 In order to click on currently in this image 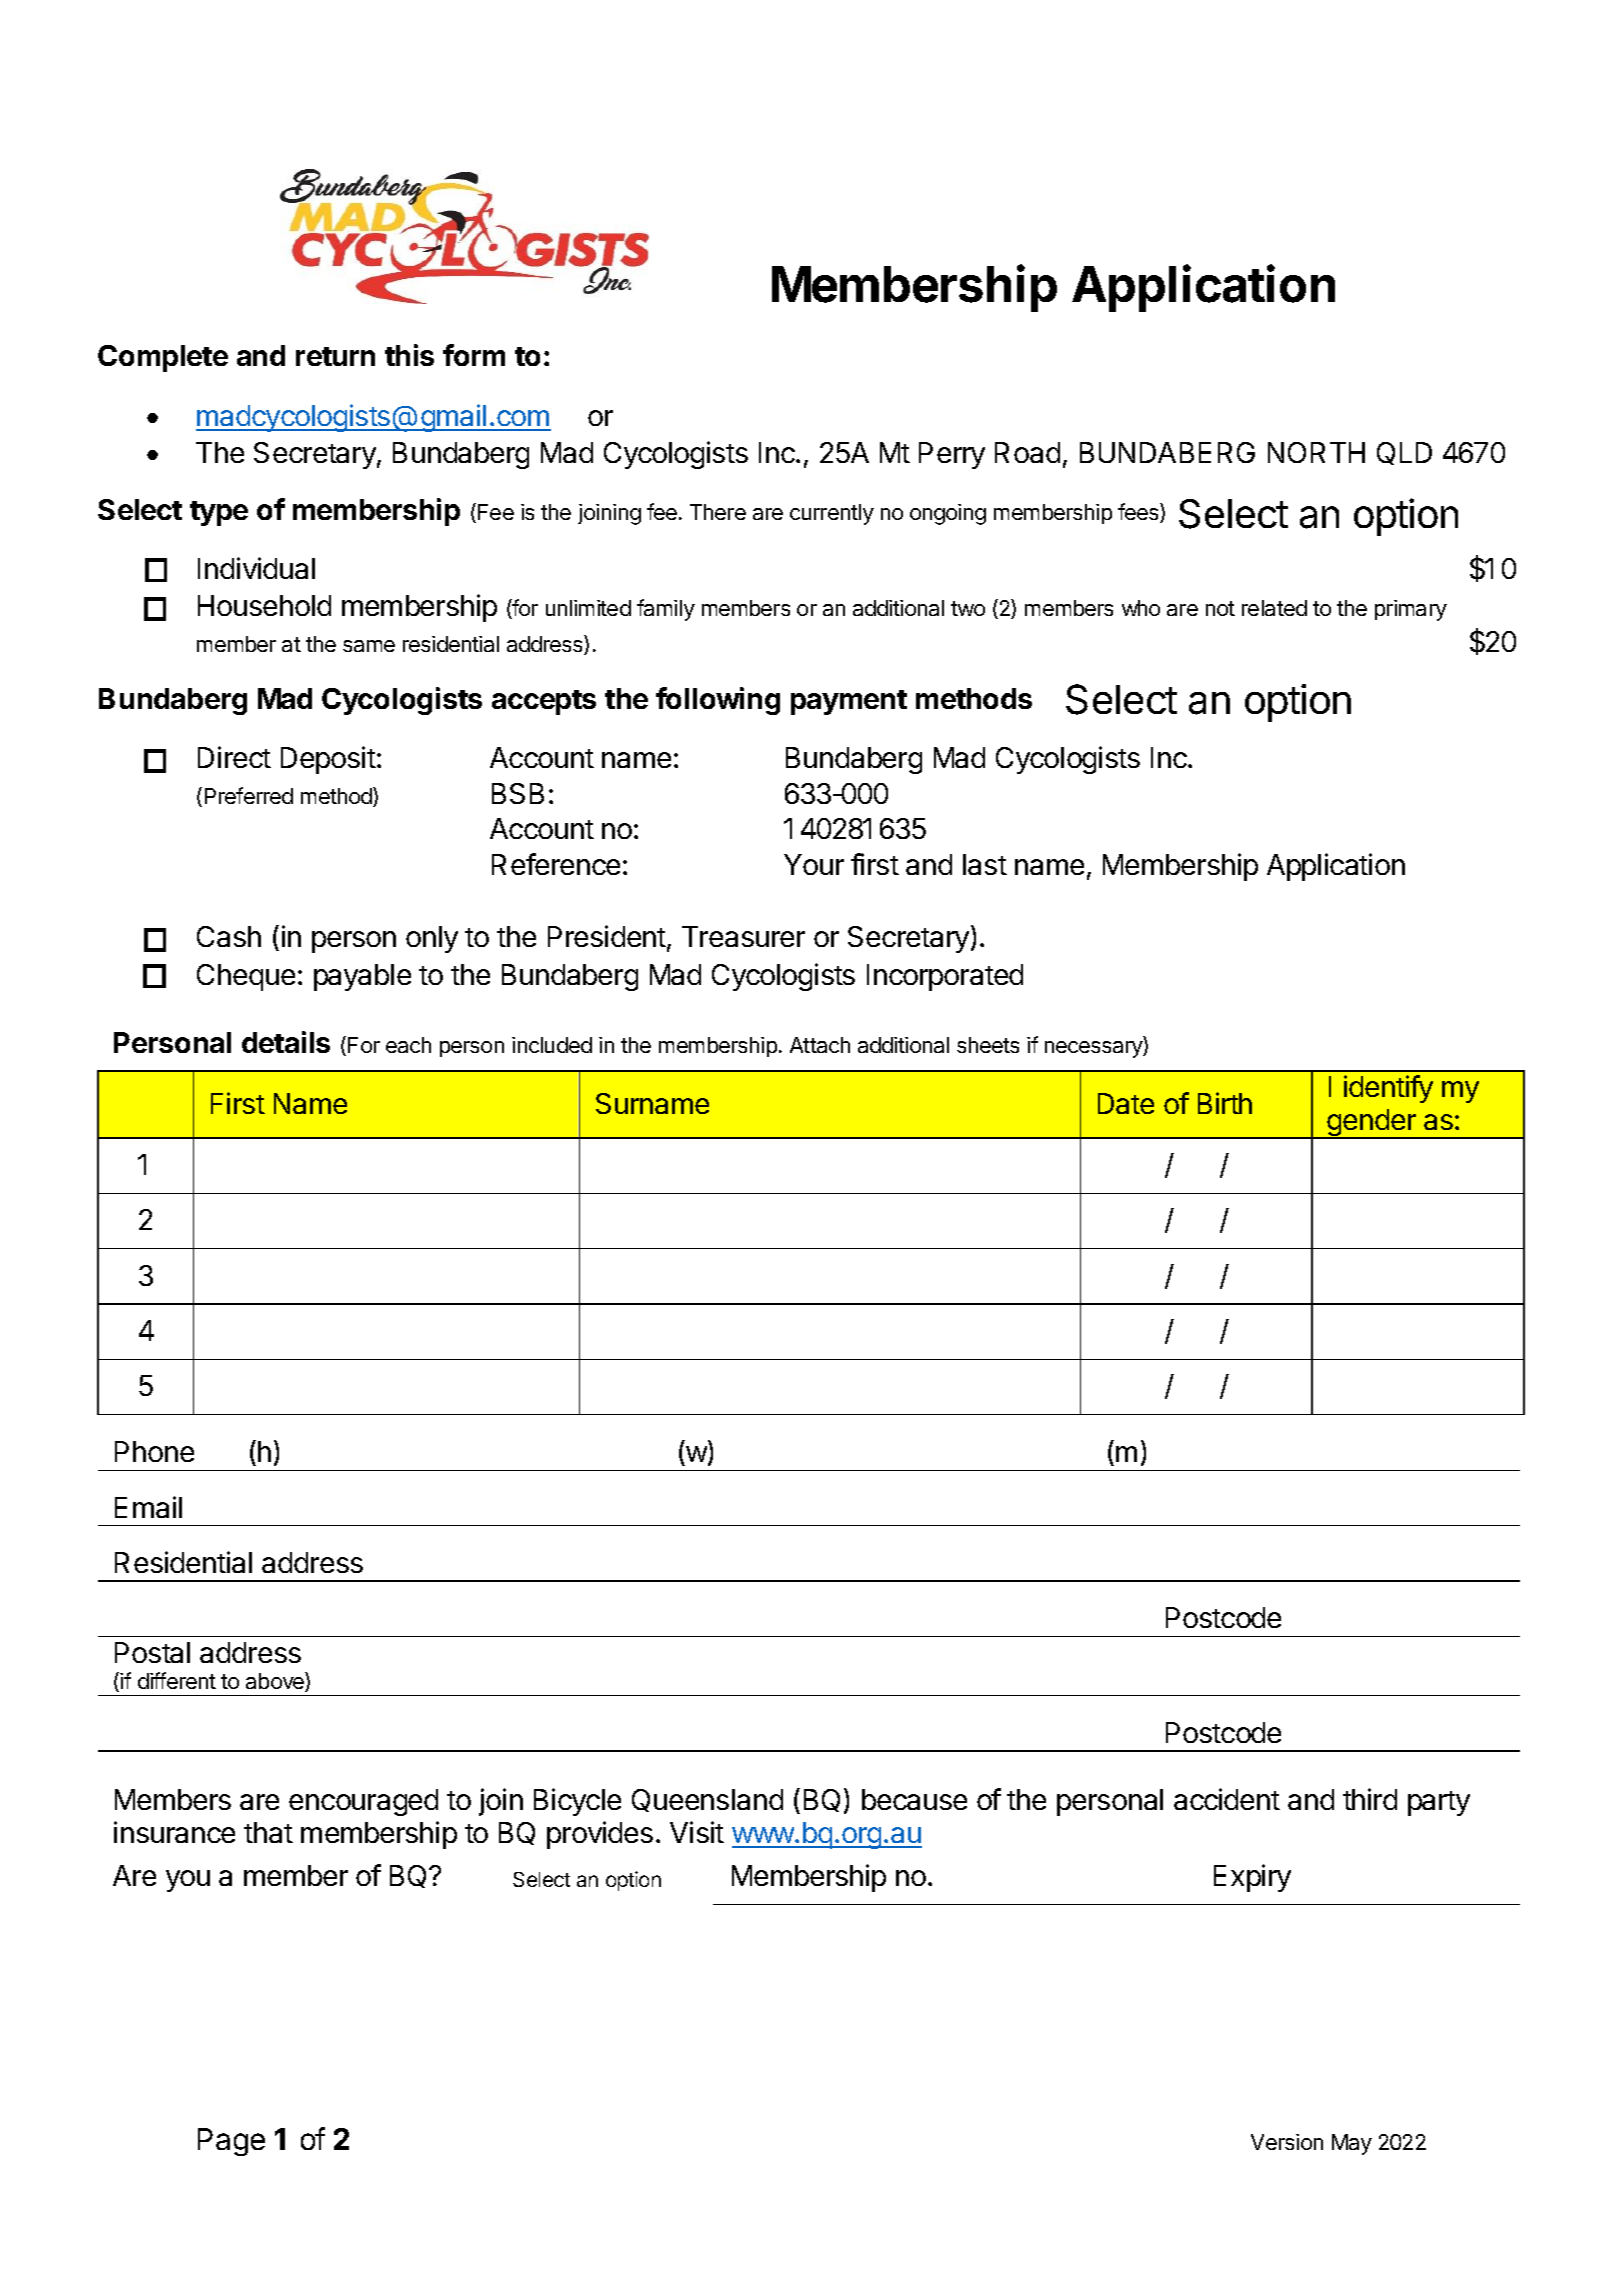, I will do `click(832, 514)`.
